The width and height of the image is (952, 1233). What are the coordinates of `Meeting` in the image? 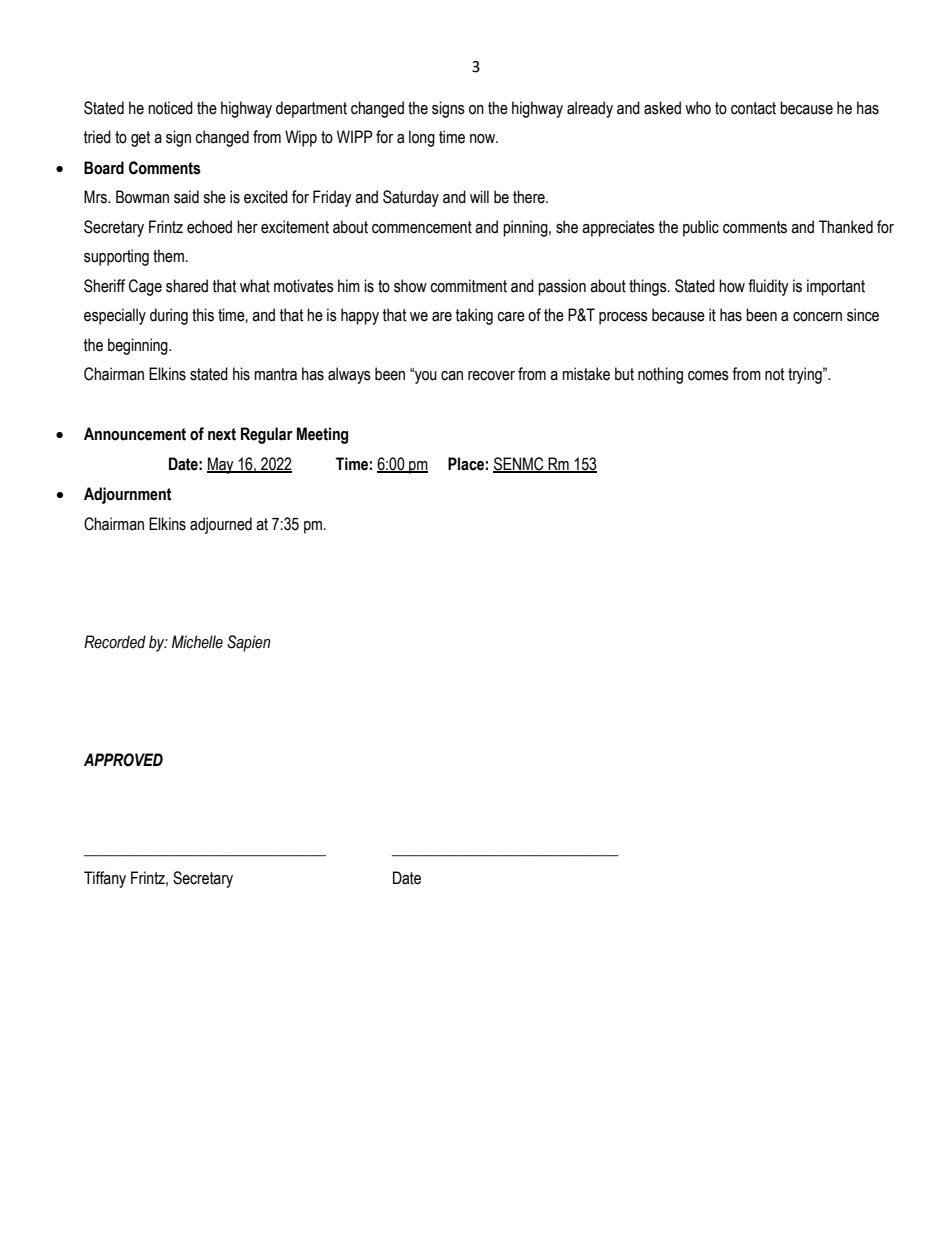 It's located at (322, 435).
